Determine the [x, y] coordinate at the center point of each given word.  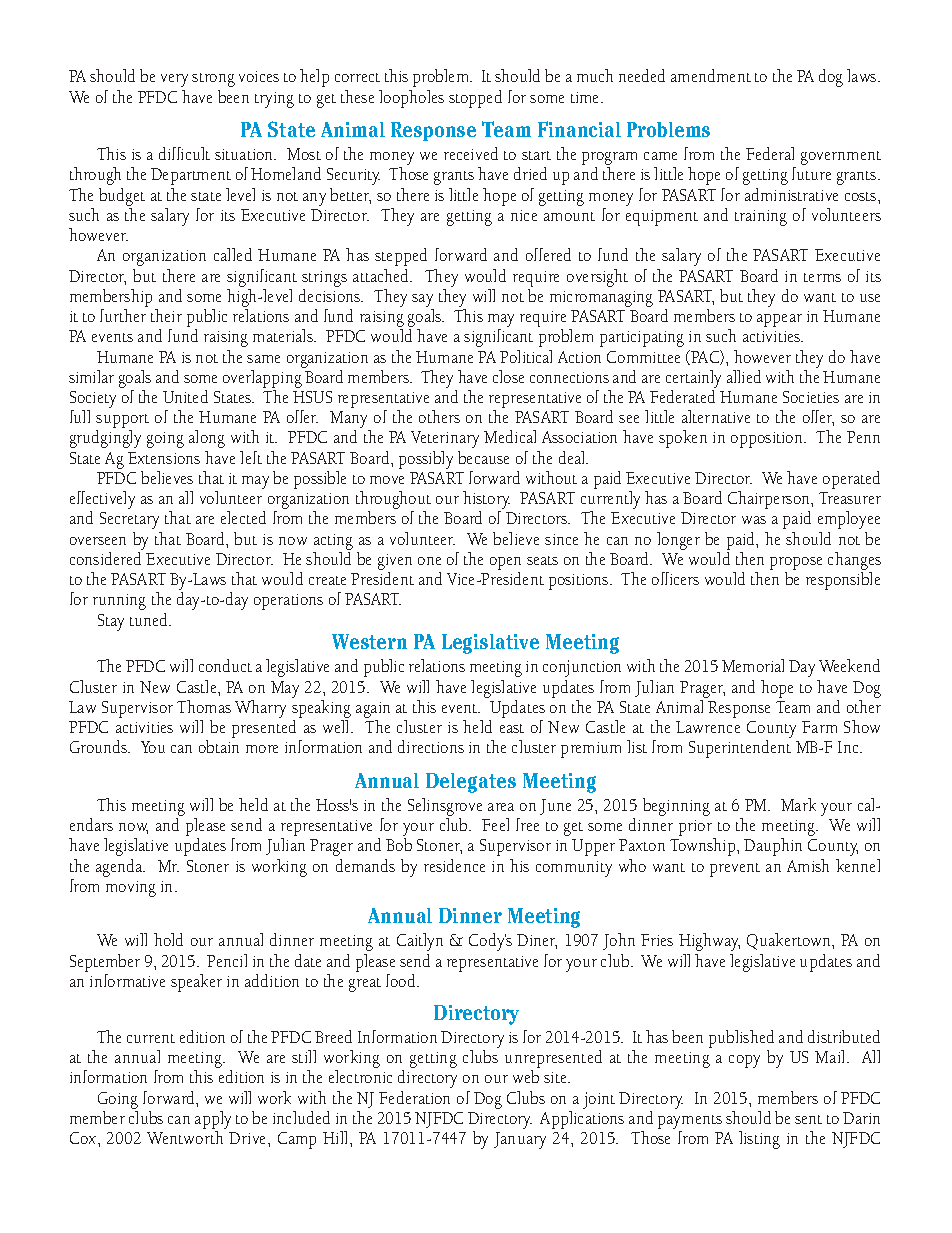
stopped [475, 99]
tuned [150, 619]
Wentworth [186, 1136]
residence [454, 865]
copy [744, 1061]
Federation [414, 1097]
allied [744, 376]
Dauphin [773, 847]
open [505, 563]
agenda [120, 868]
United [185, 396]
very [174, 80]
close [508, 376]
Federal [770, 153]
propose [796, 563]
